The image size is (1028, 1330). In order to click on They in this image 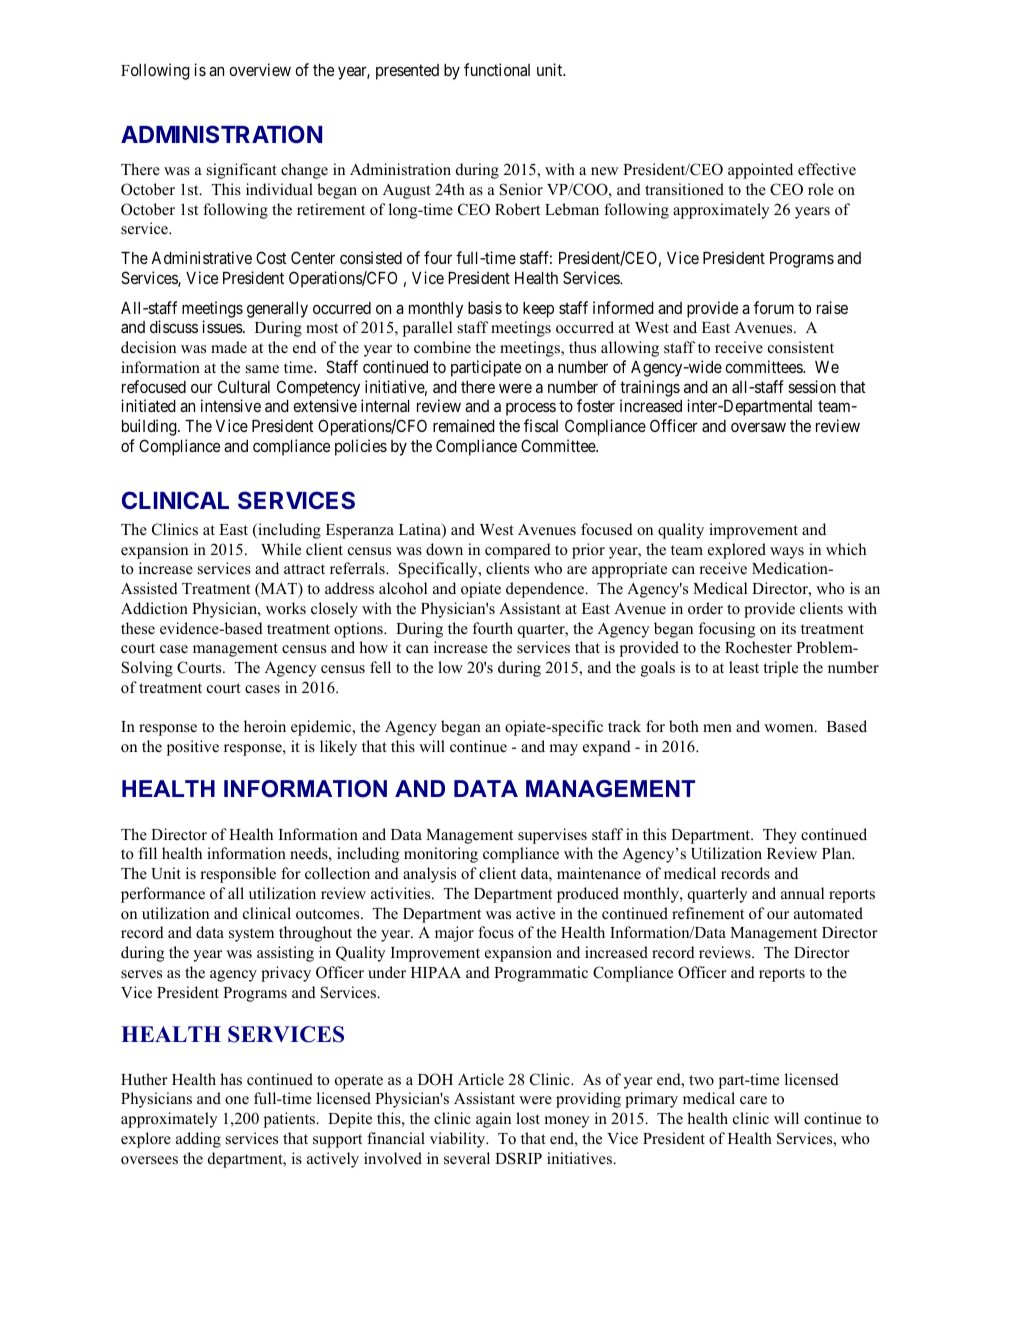, I will do `click(780, 836)`.
